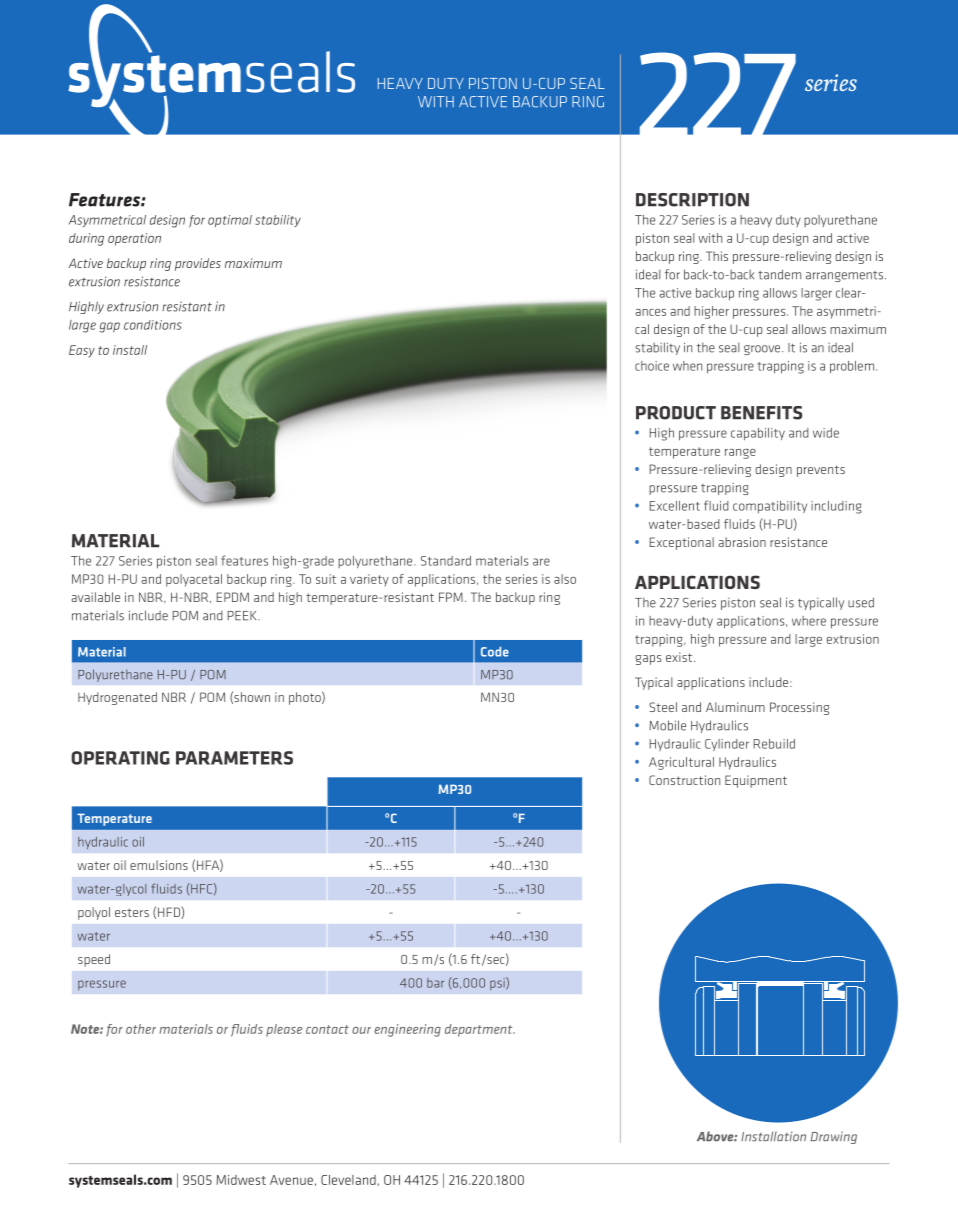  Describe the element at coordinates (435, 983) in the screenshot. I see `bar` at that location.
